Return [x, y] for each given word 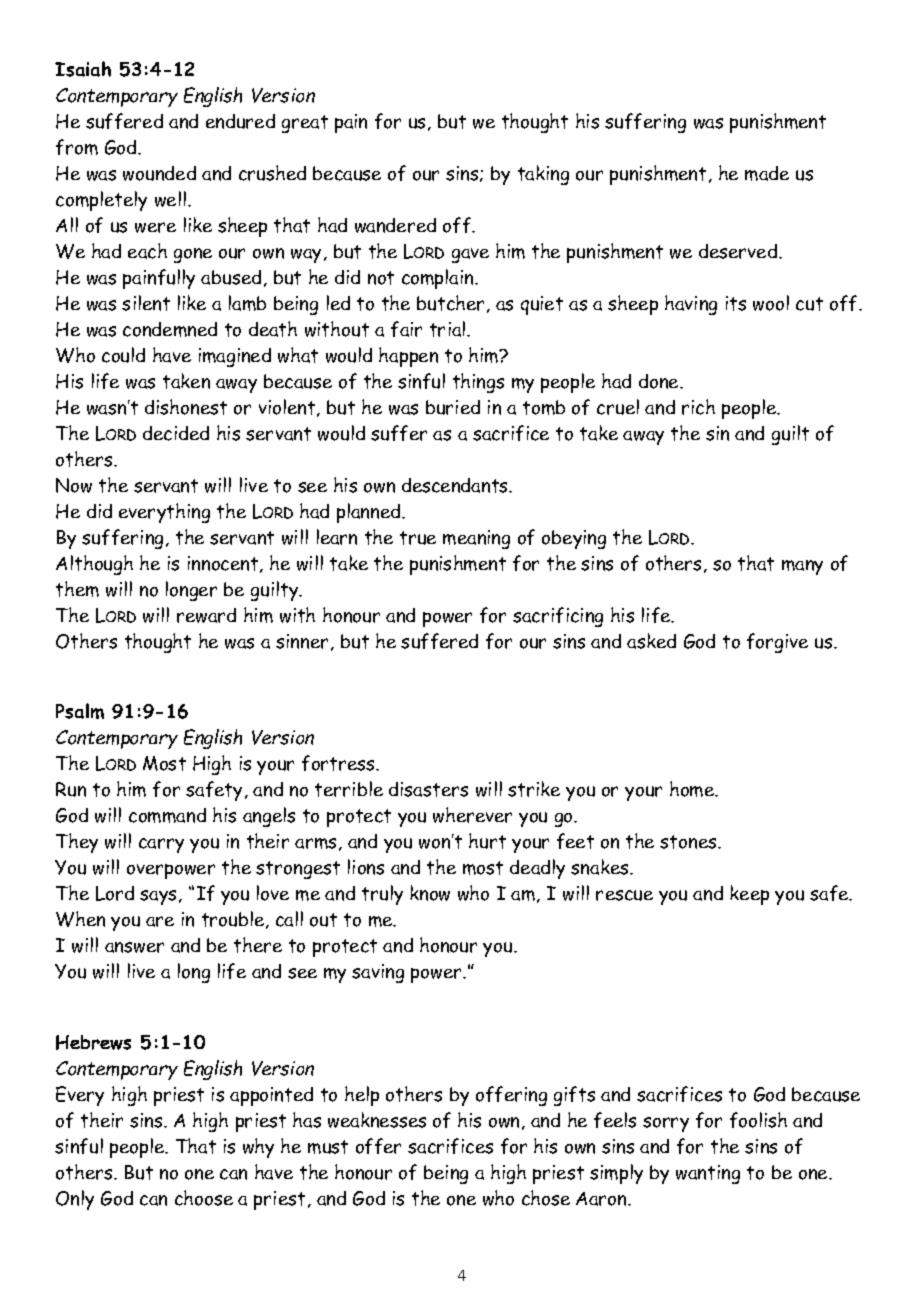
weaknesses [377, 1120]
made [767, 173]
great [305, 124]
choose [204, 1198]
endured [240, 121]
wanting [708, 1174]
